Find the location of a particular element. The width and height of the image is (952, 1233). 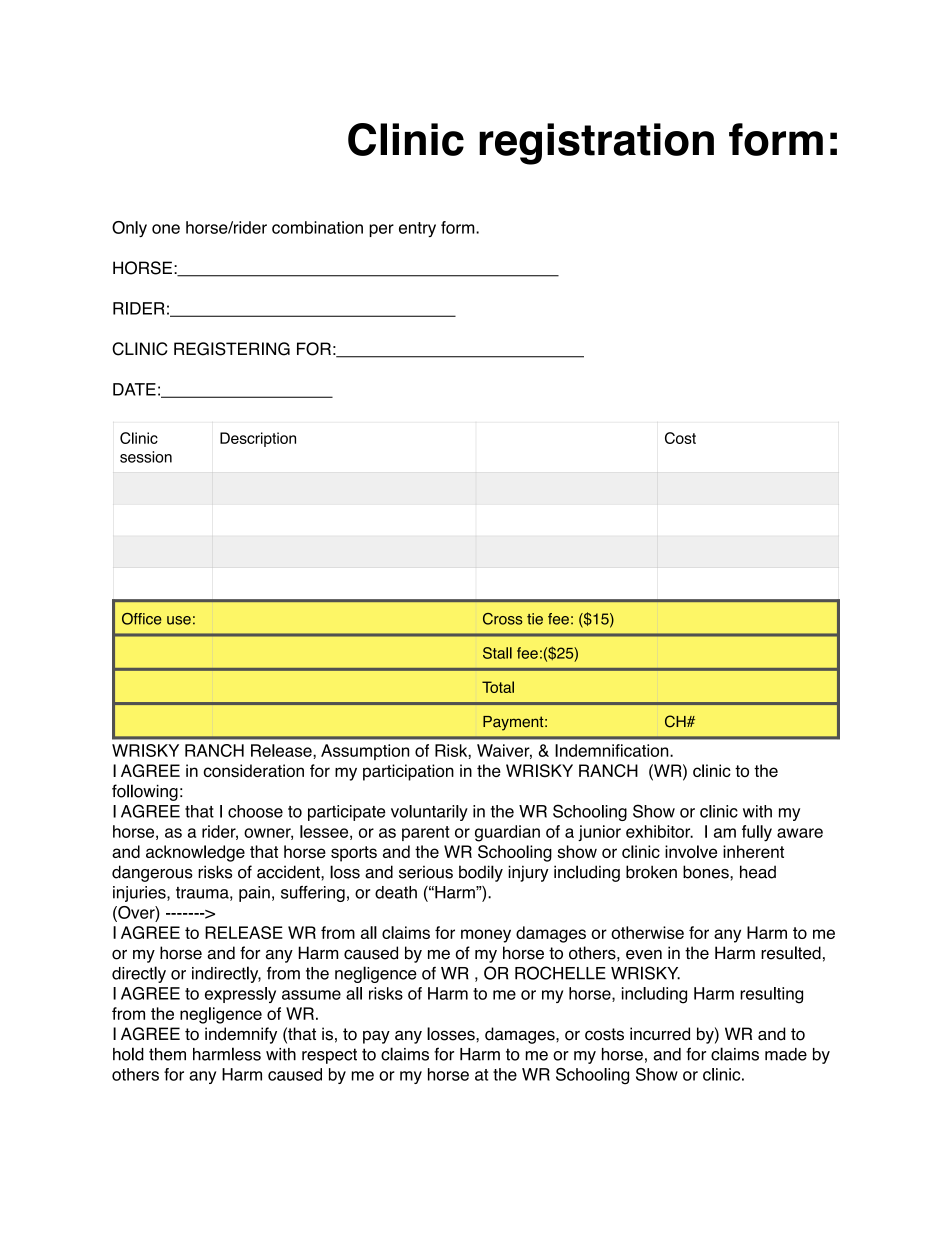

Only is located at coordinates (129, 229).
